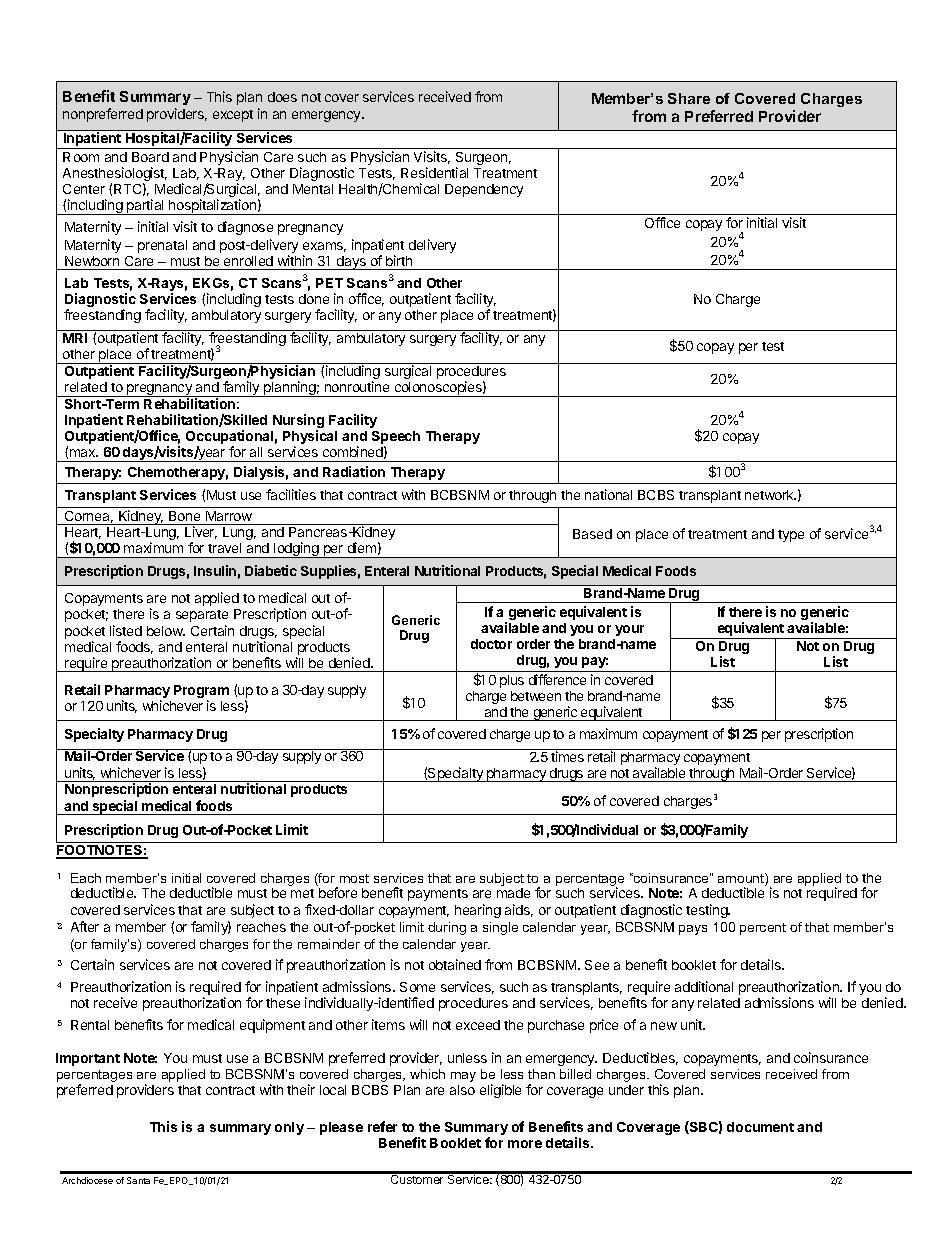  Describe the element at coordinates (462, 1090) in the screenshot. I see `also` at that location.
